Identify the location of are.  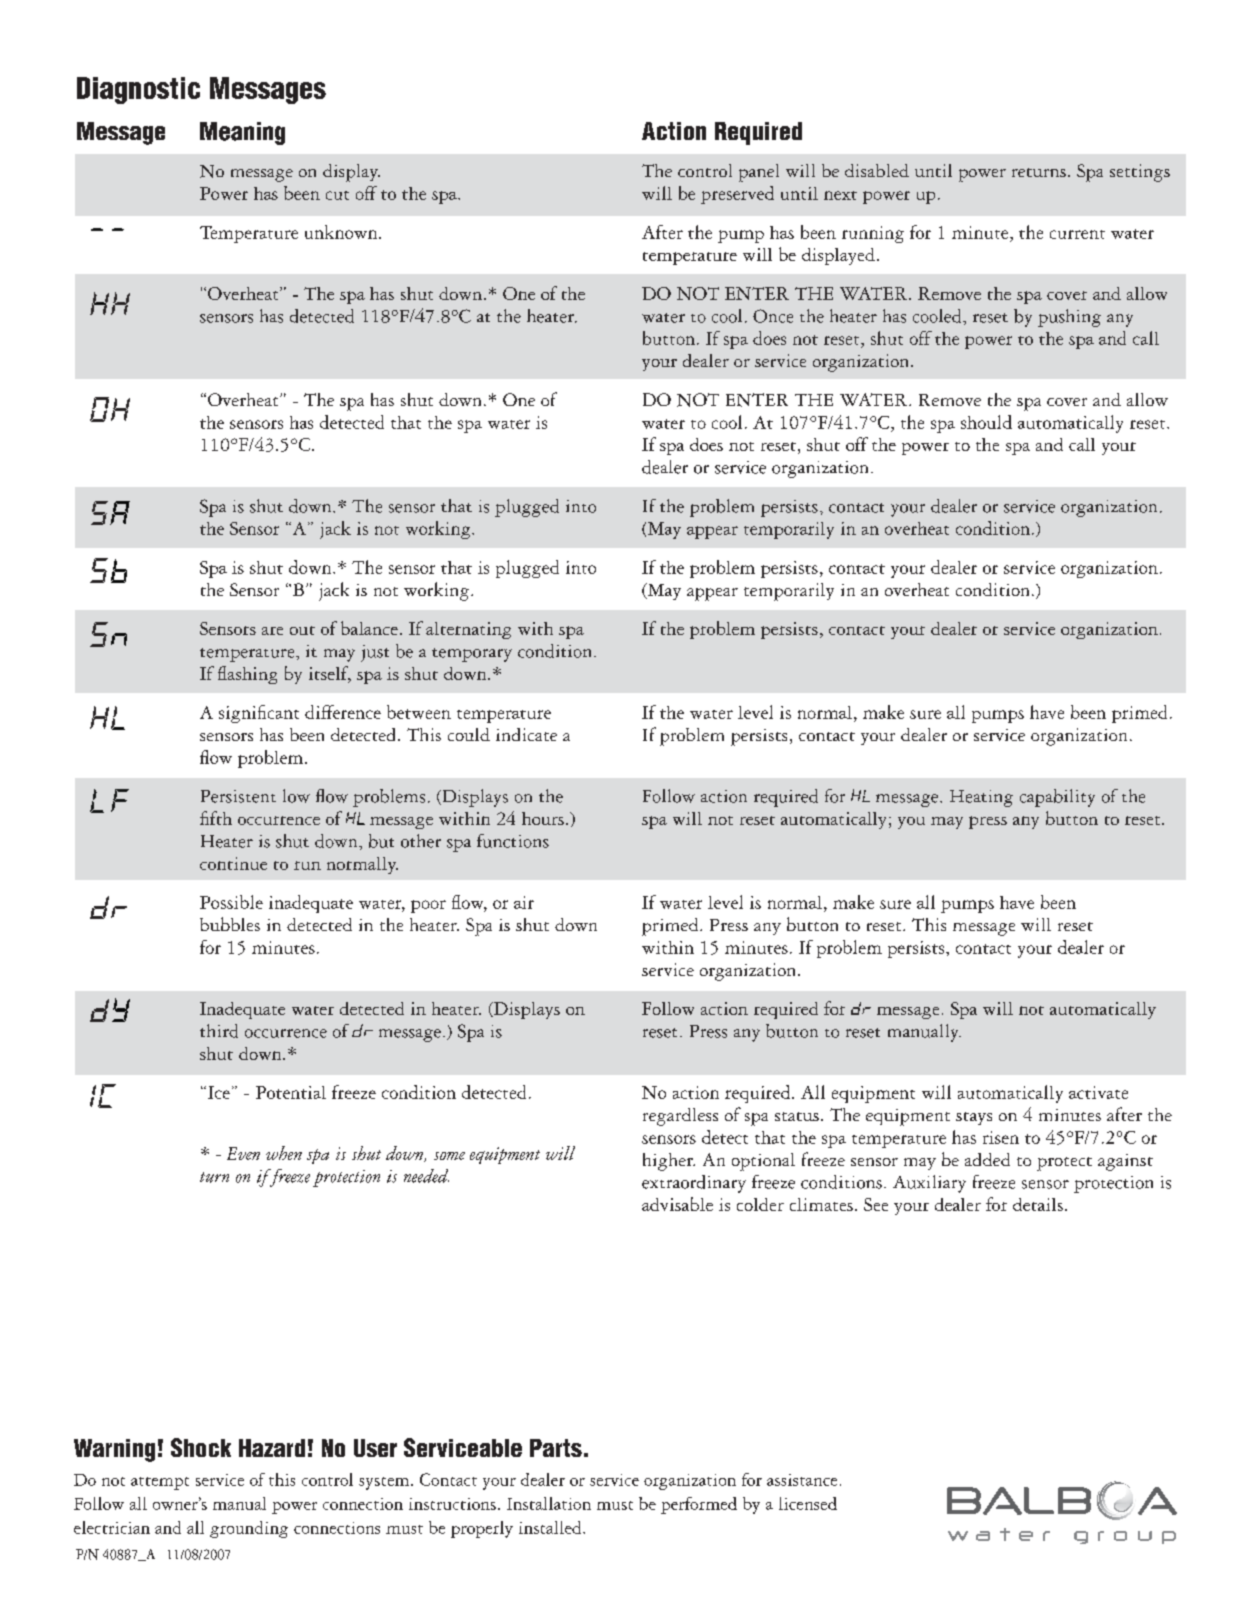
(272, 631).
